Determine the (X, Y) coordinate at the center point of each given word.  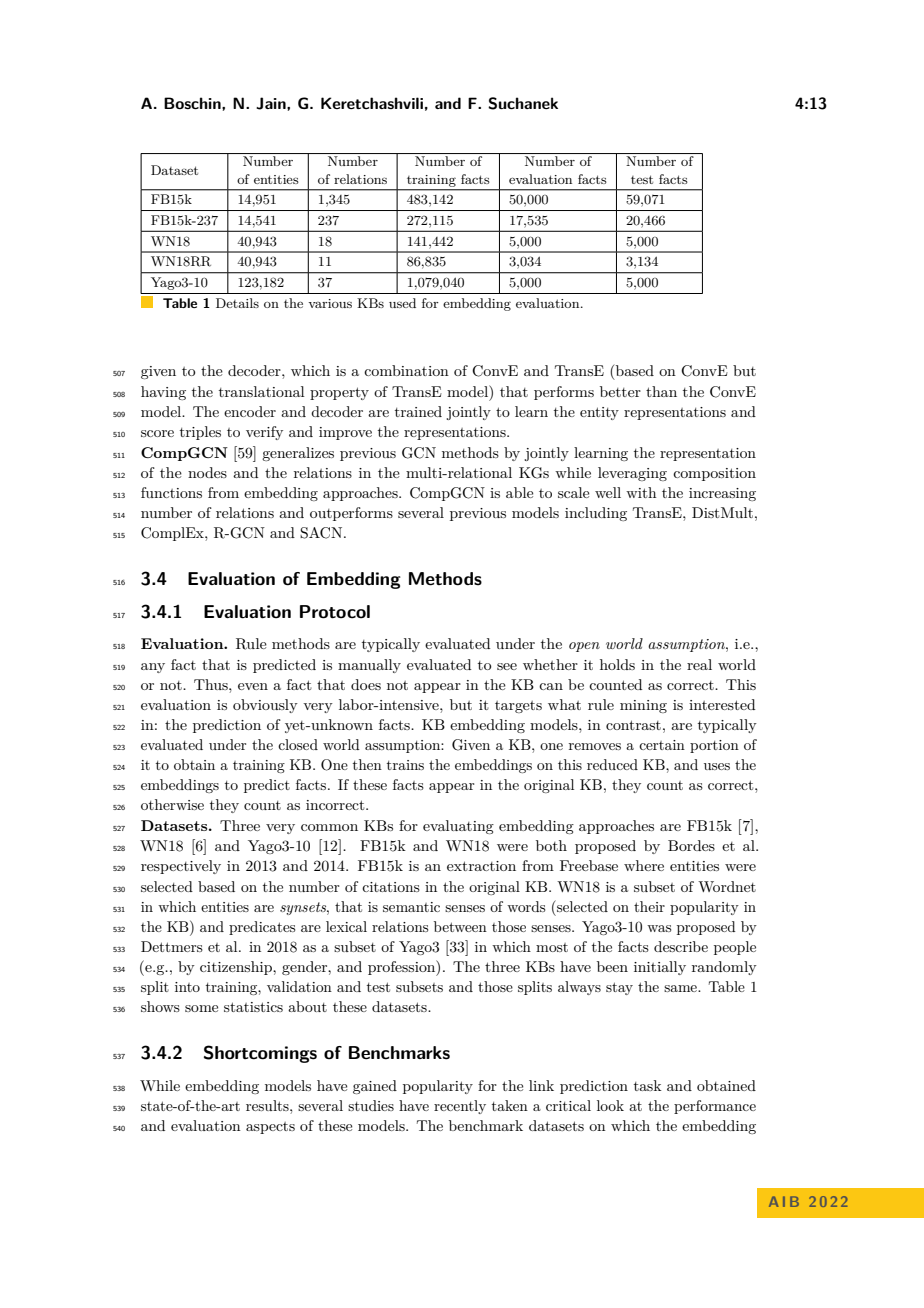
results (268, 1105)
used (402, 303)
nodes (207, 472)
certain (662, 745)
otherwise (172, 804)
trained (418, 411)
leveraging (632, 474)
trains (405, 765)
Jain (272, 103)
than (661, 391)
